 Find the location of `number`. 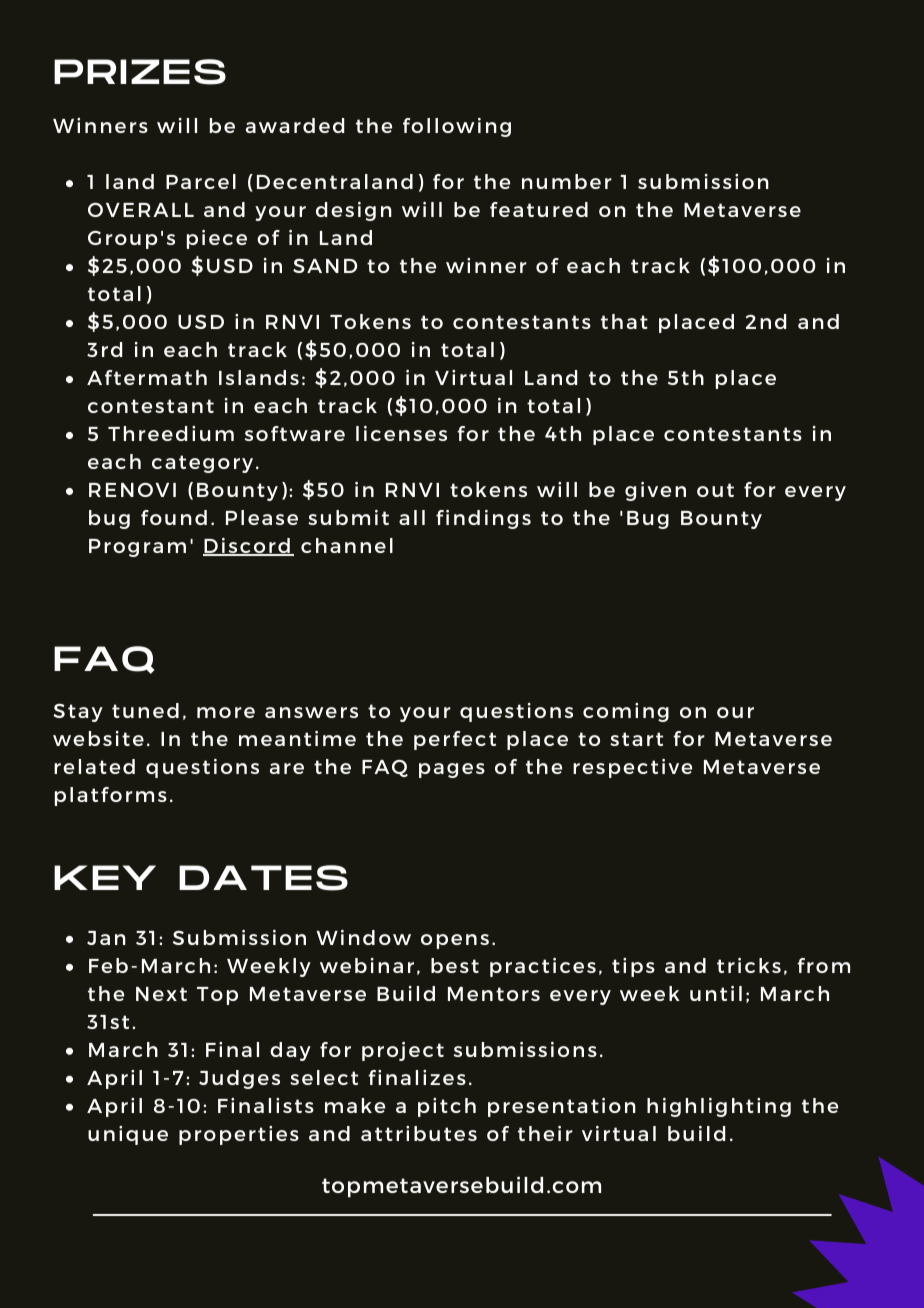

number is located at coordinates (567, 181).
